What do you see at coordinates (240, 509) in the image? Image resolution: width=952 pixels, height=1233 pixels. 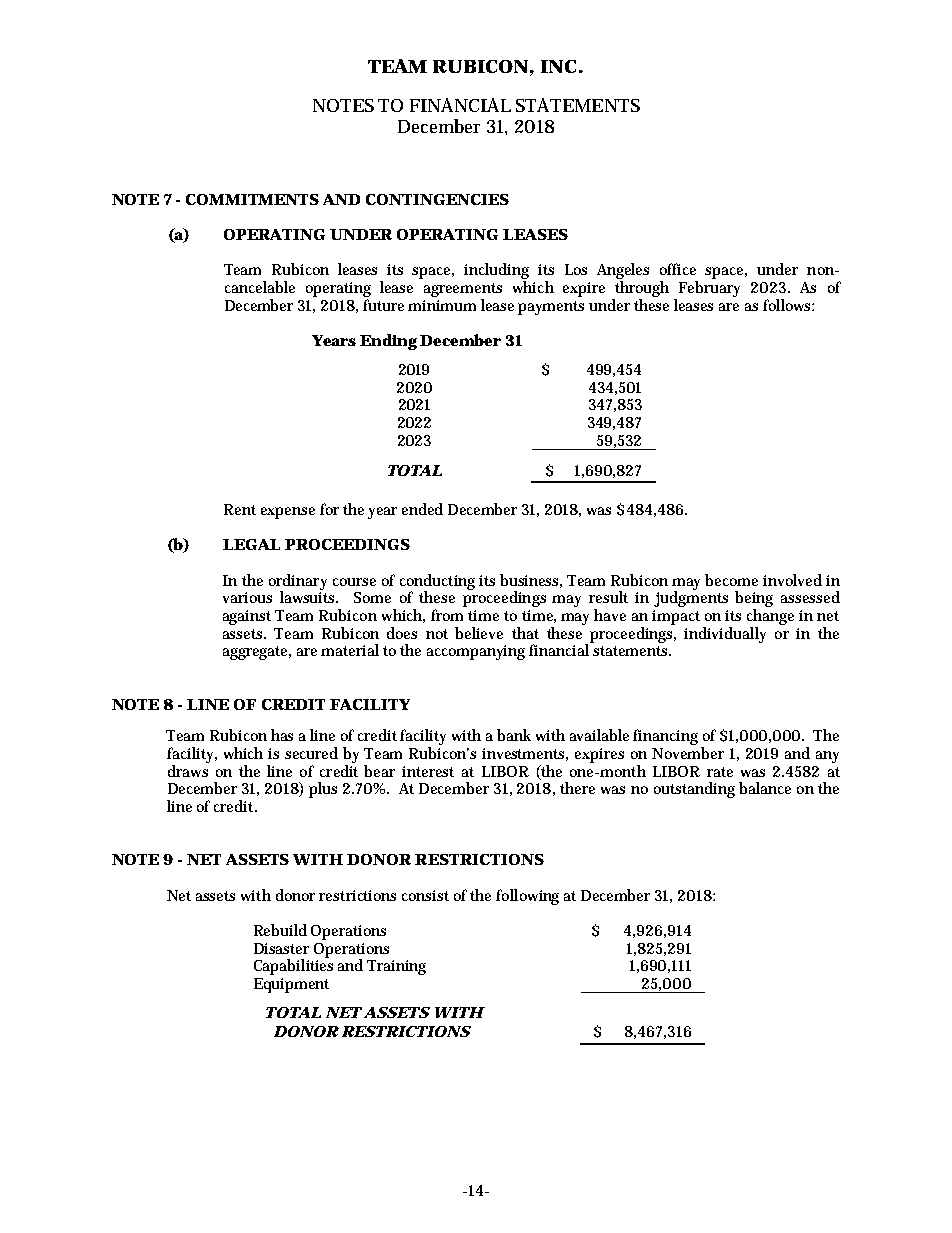 I see `Rent` at bounding box center [240, 509].
